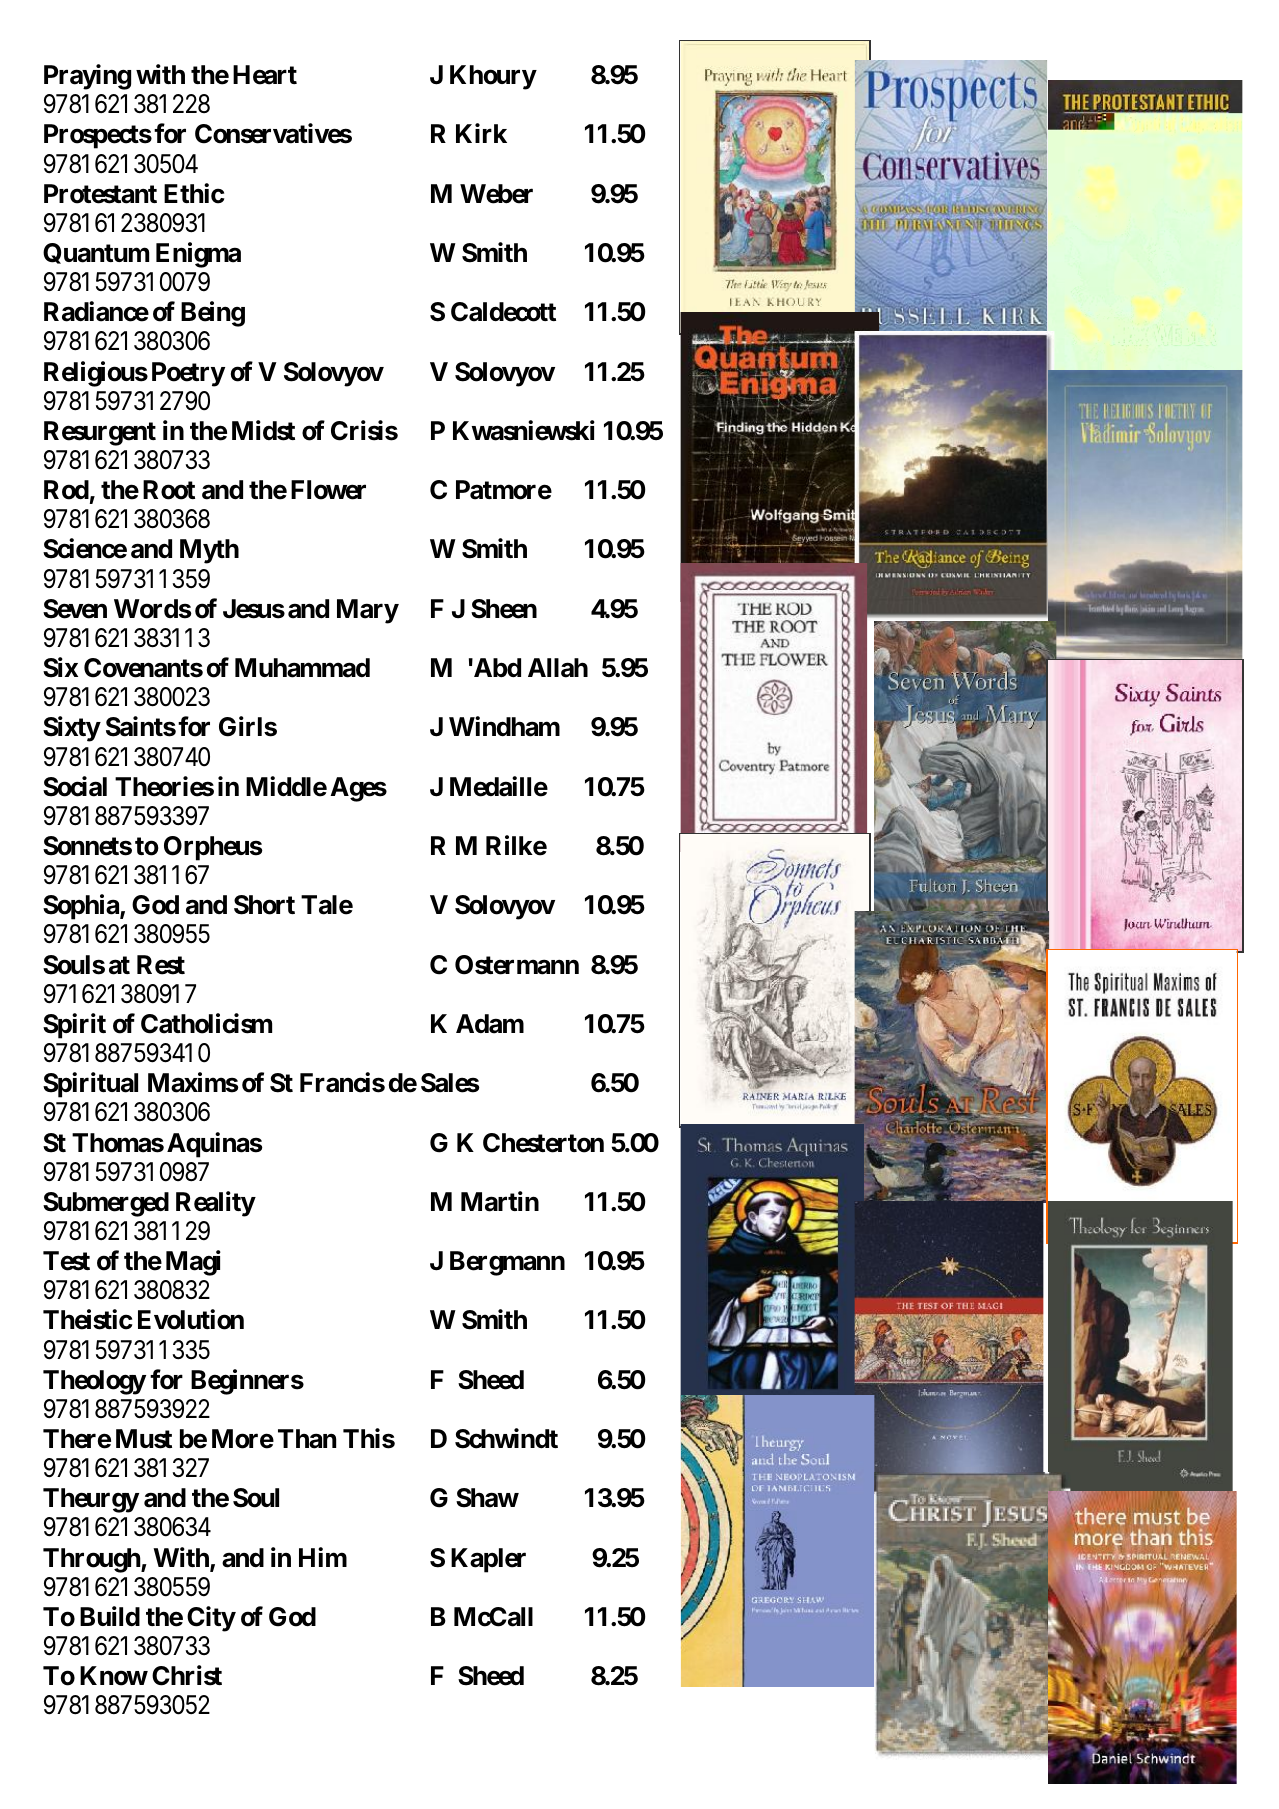 Image resolution: width=1279 pixels, height=1809 pixels. What do you see at coordinates (481, 133) in the screenshot?
I see `Kirk` at bounding box center [481, 133].
